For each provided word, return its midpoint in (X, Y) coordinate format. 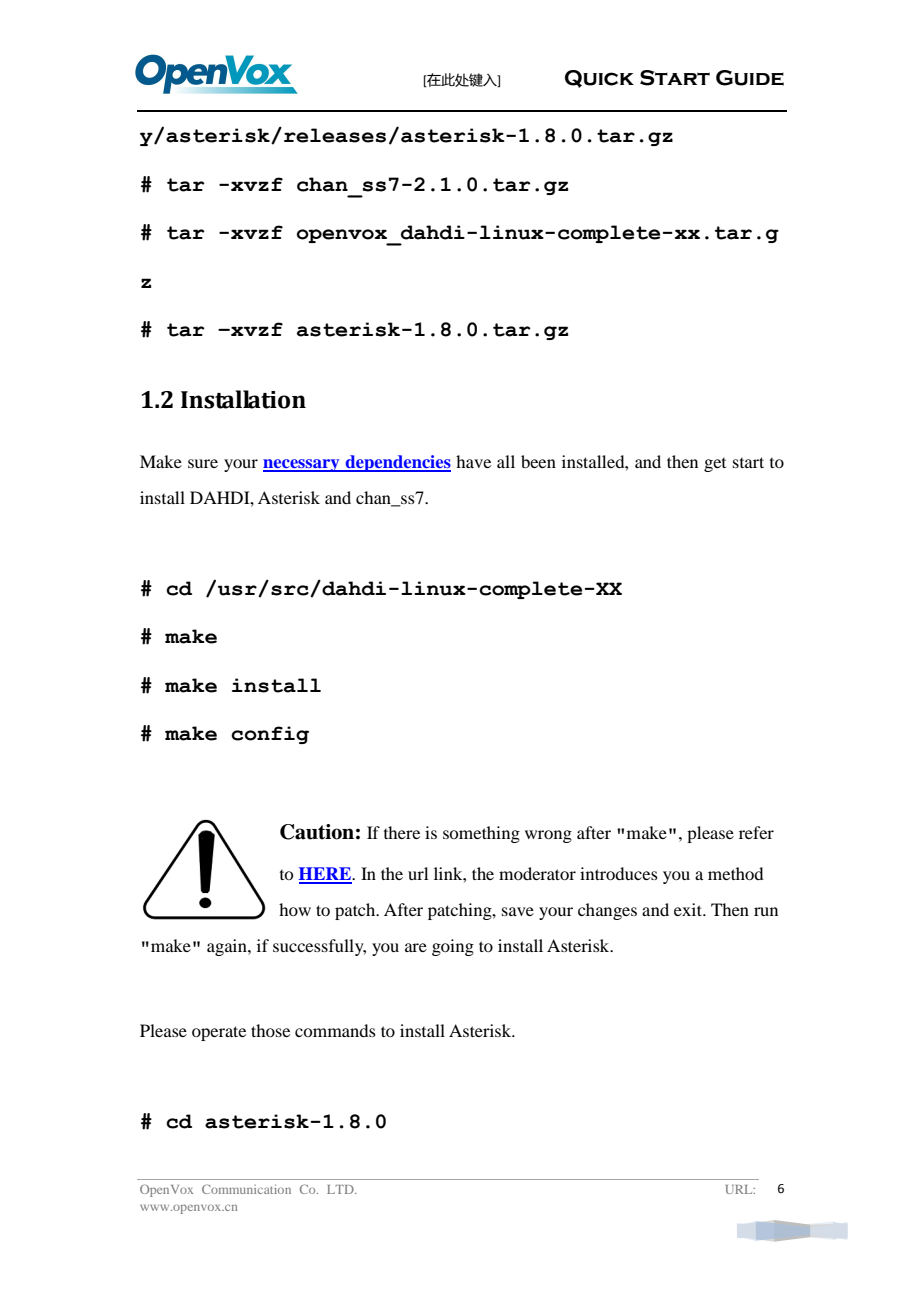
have (473, 461)
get (715, 465)
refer (756, 832)
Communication (246, 1189)
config (270, 735)
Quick (599, 79)
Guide (750, 78)
